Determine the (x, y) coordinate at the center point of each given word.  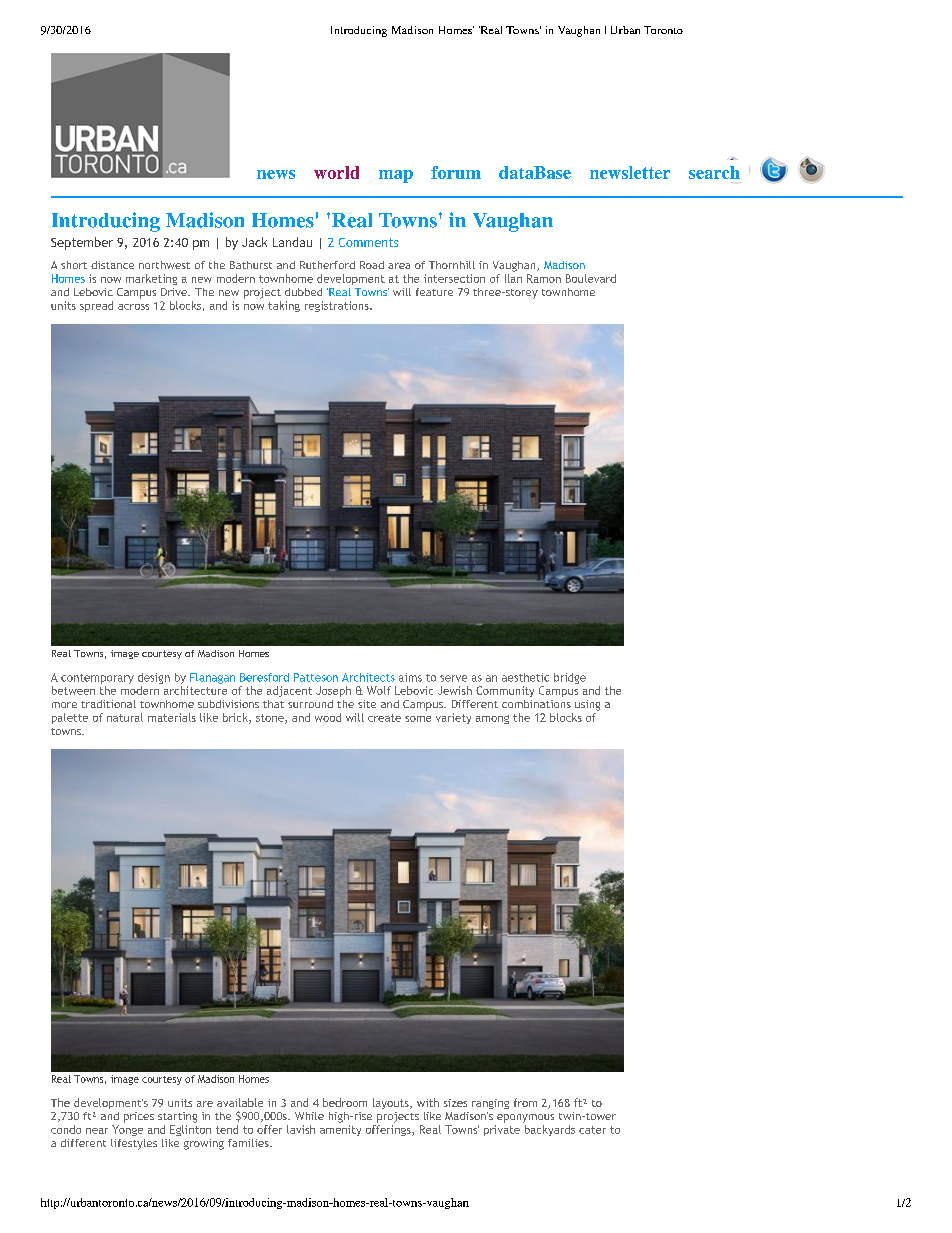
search (714, 172)
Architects (368, 677)
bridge (570, 678)
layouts (392, 1103)
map (396, 176)
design (154, 678)
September (82, 243)
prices (139, 1117)
